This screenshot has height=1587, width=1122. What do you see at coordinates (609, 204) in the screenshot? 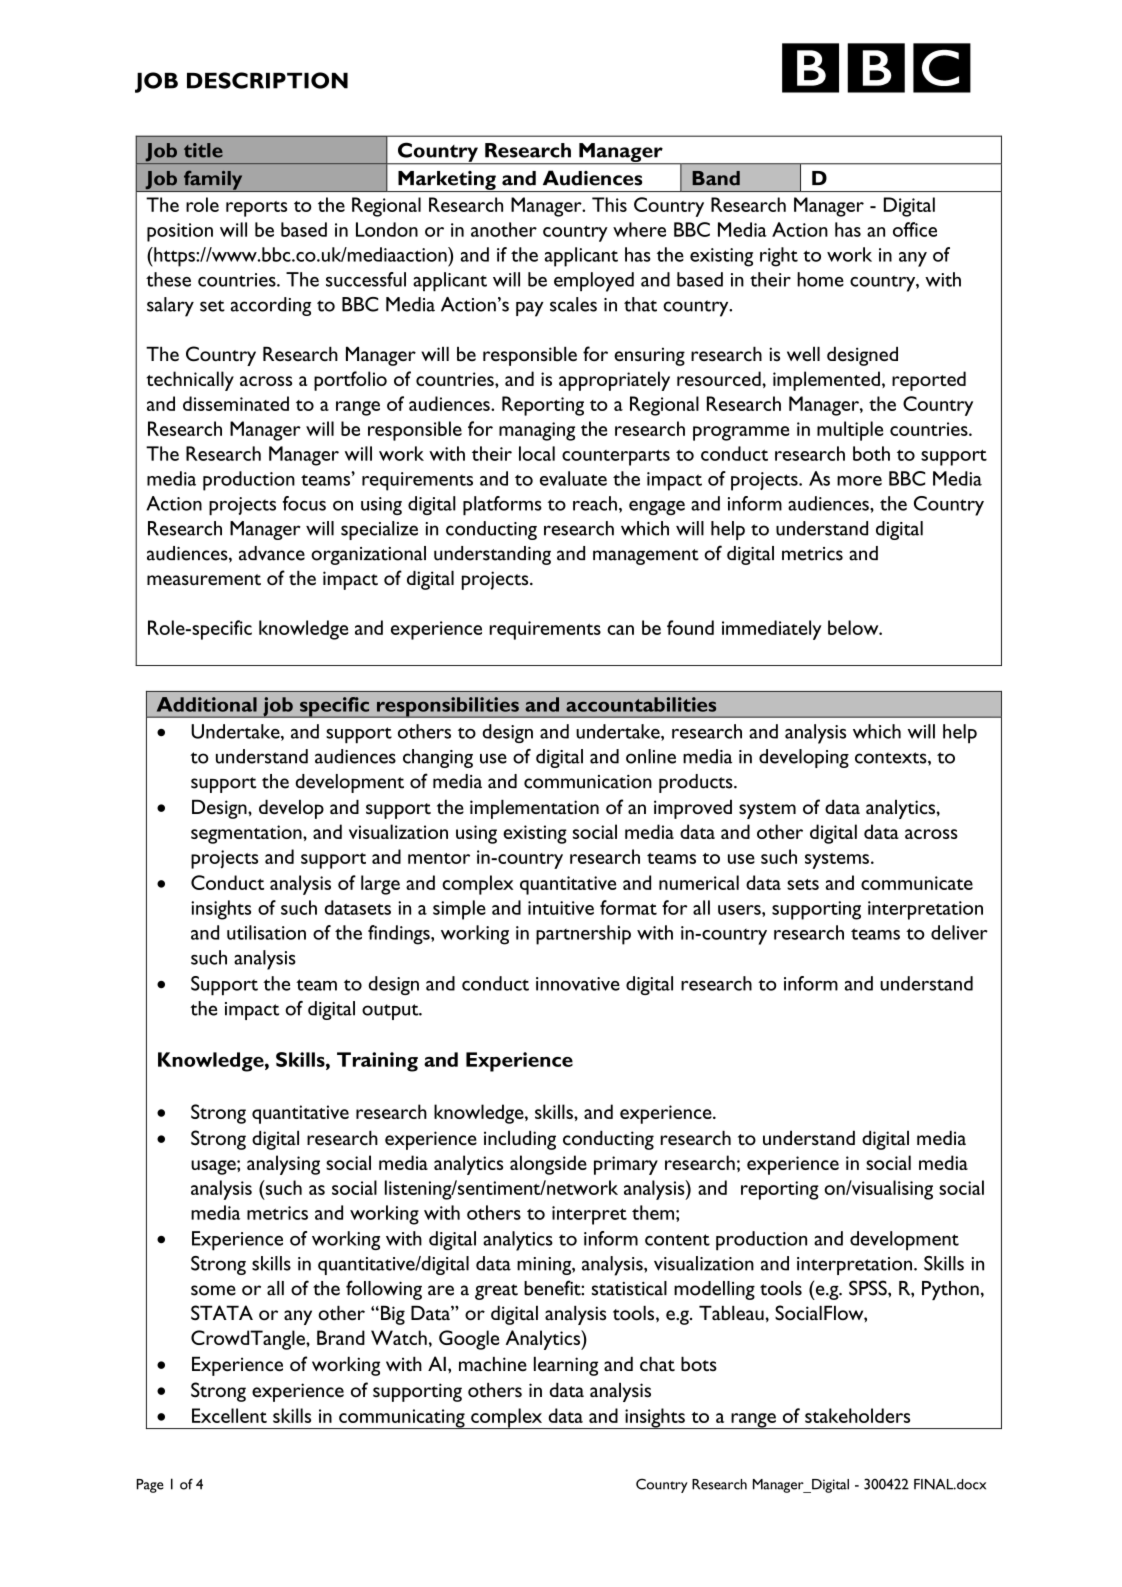
I see `This` at bounding box center [609, 204].
